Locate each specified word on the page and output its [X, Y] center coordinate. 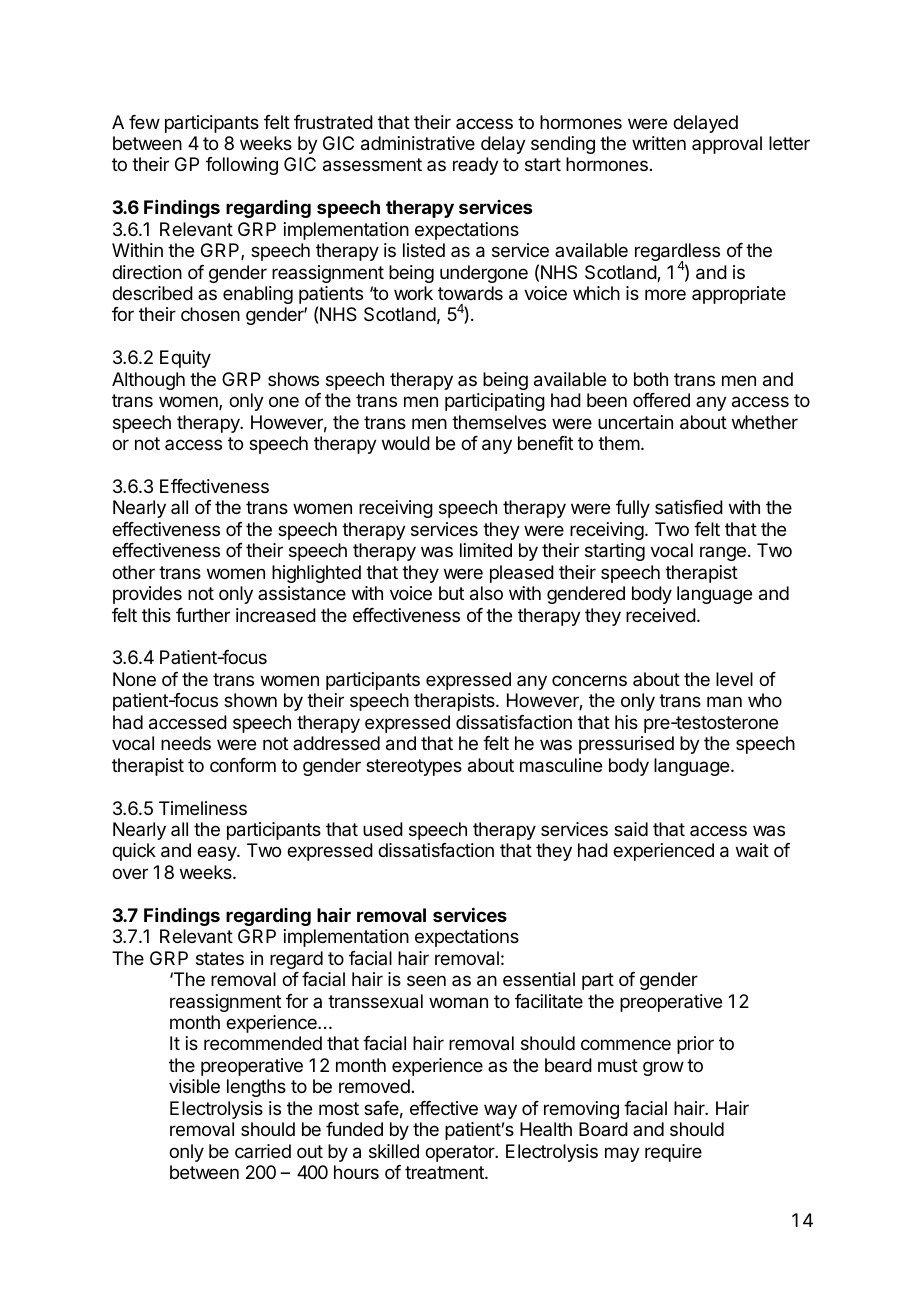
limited [486, 550]
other [133, 572]
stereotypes [414, 767]
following [242, 166]
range [723, 553]
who [765, 700]
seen [426, 980]
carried [263, 1151]
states [220, 959]
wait [752, 850]
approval [727, 145]
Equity [185, 359]
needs [186, 743]
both [651, 379]
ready [476, 166]
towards [470, 293]
